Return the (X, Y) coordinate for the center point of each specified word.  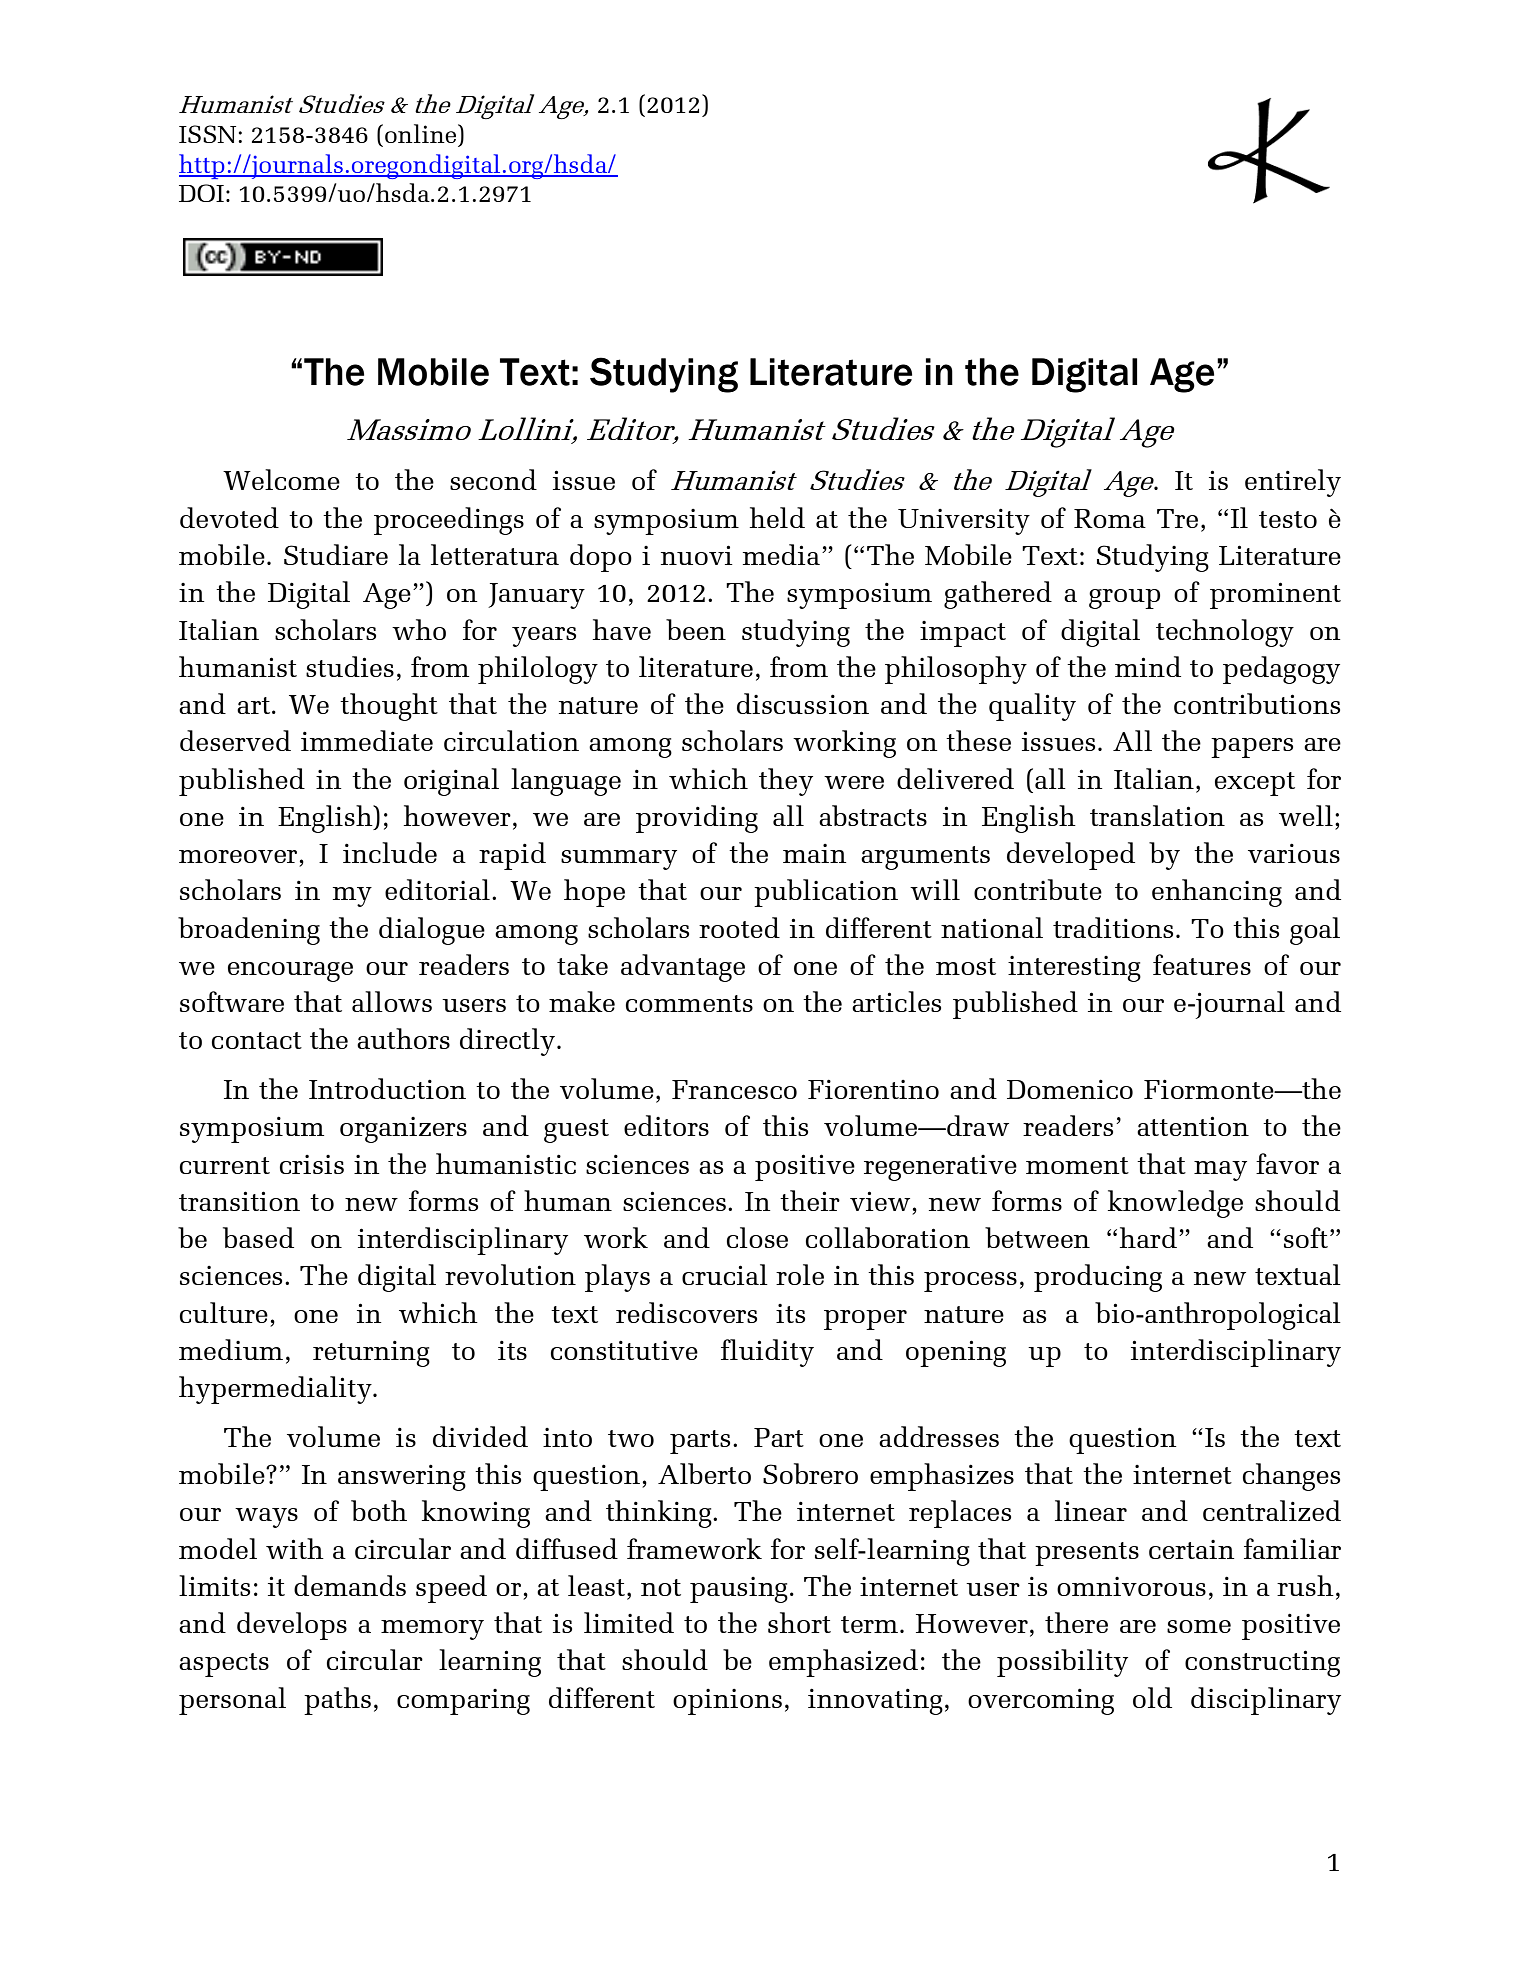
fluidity (767, 1353)
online (422, 133)
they (786, 782)
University (964, 521)
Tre (1177, 518)
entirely (1293, 483)
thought (389, 707)
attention (1193, 1126)
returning (371, 1353)
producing (1098, 1278)
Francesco (734, 1089)
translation (1157, 815)
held (777, 517)
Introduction (387, 1088)
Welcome (281, 479)
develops (292, 1626)
